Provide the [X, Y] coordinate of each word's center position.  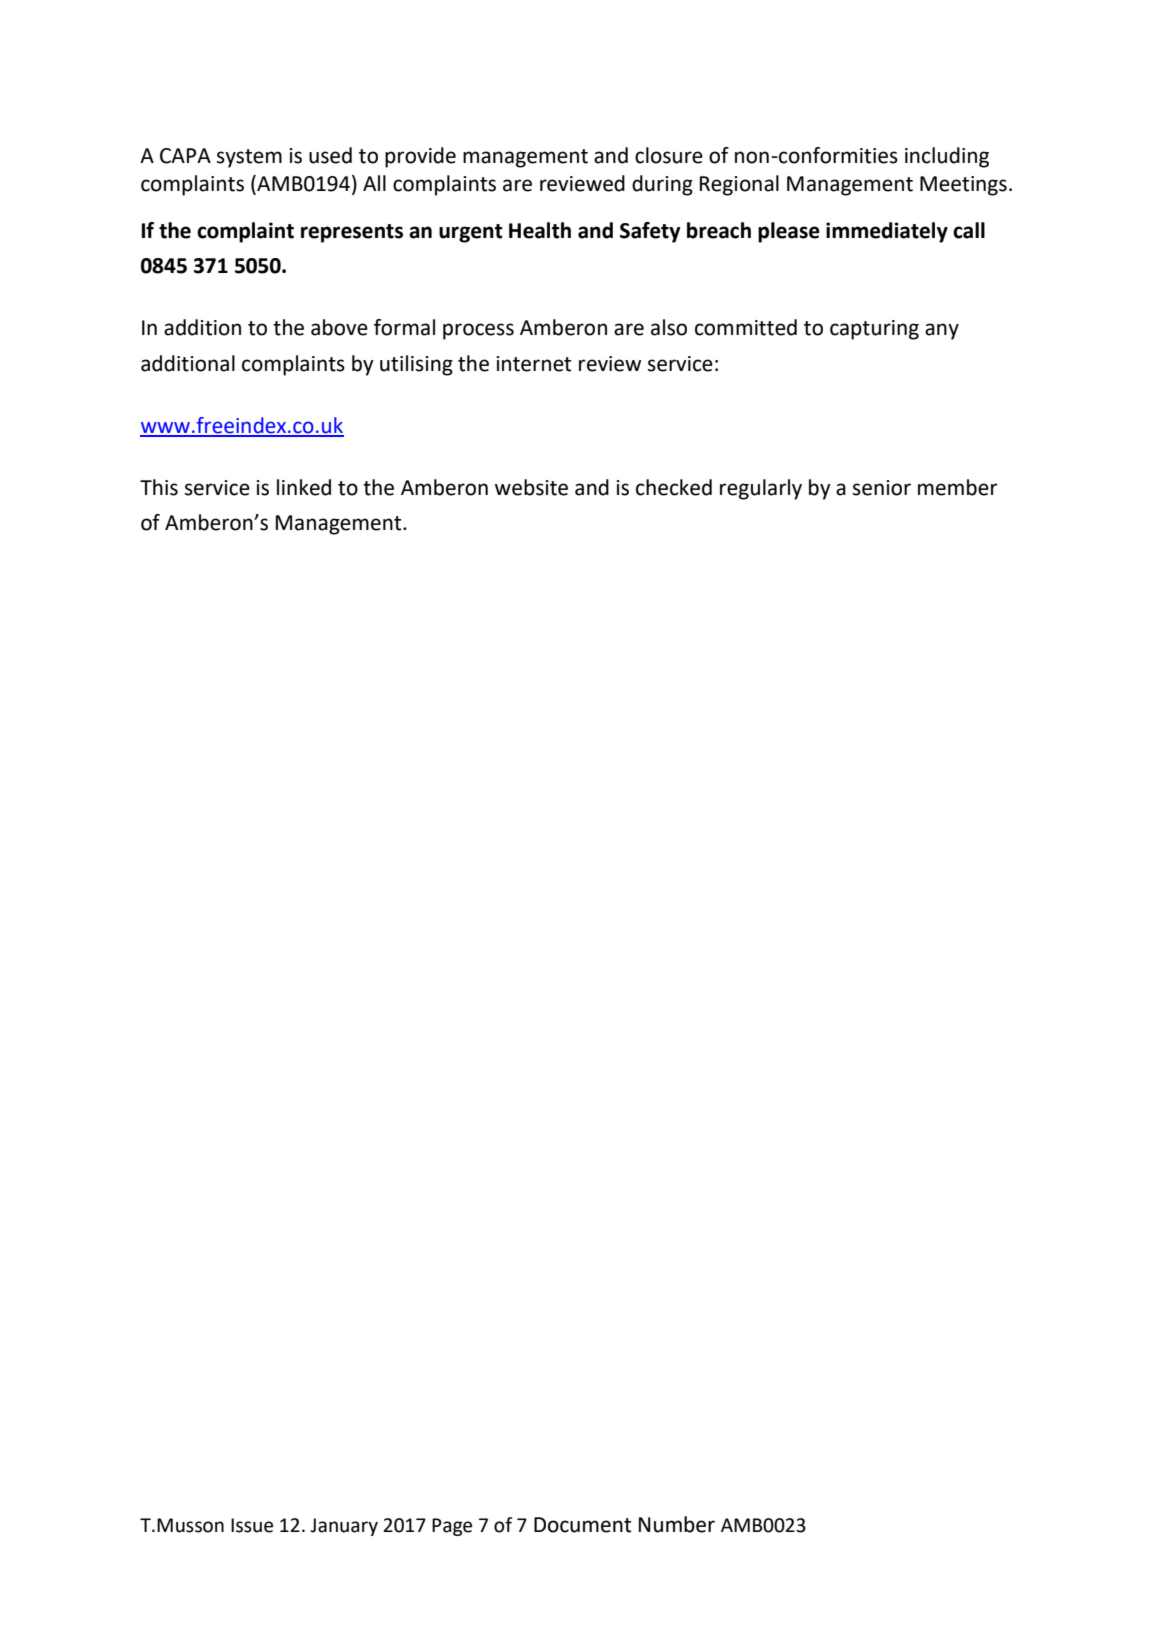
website [531, 487]
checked [674, 487]
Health [540, 230]
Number [677, 1524]
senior [882, 488]
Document [582, 1525]
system [249, 158]
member [957, 487]
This [159, 487]
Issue [252, 1525]
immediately [887, 232]
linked [304, 487]
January [344, 1527]
